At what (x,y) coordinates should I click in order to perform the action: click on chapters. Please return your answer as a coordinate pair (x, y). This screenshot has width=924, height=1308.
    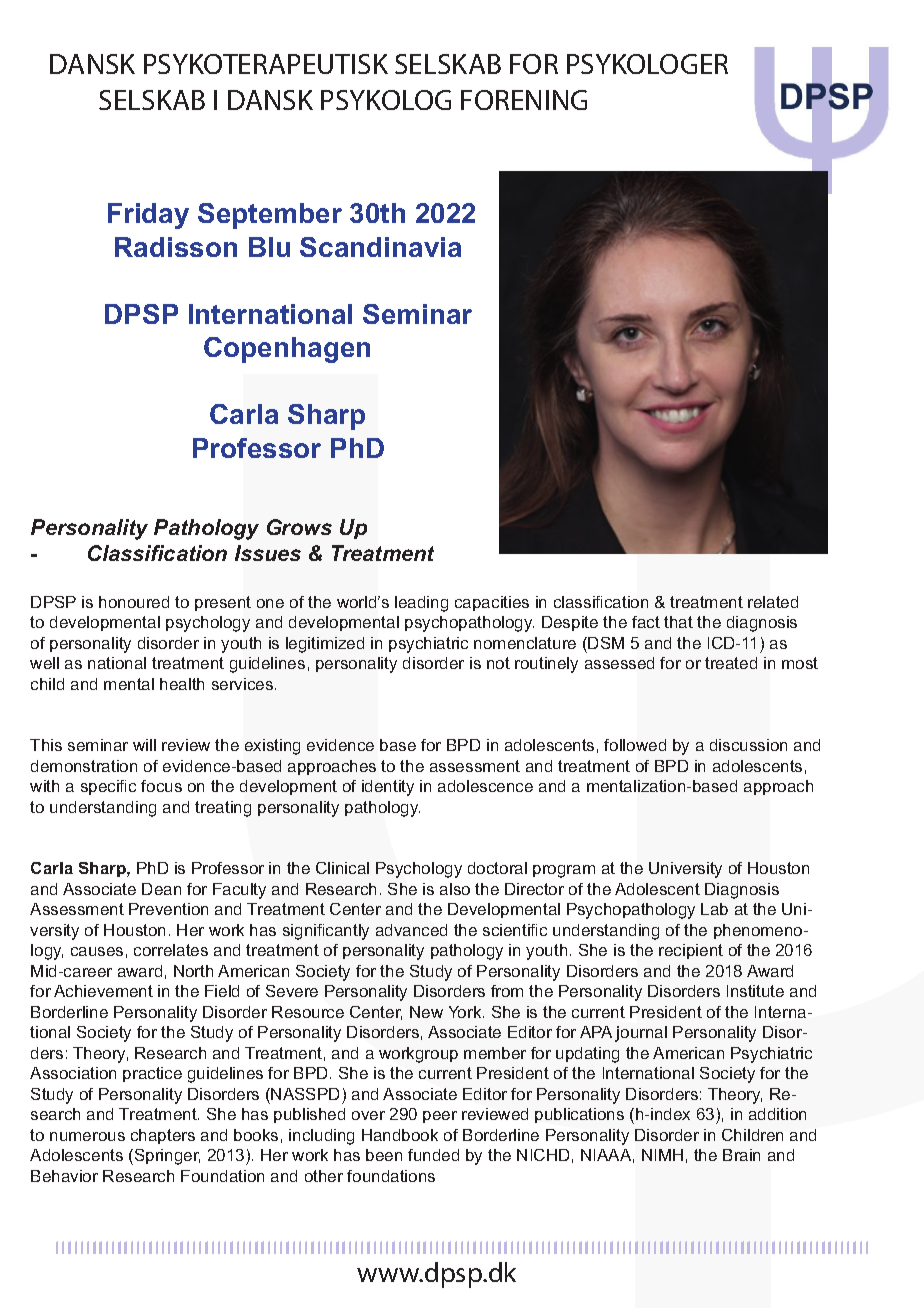
    Looking at the image, I should click on (163, 1136).
